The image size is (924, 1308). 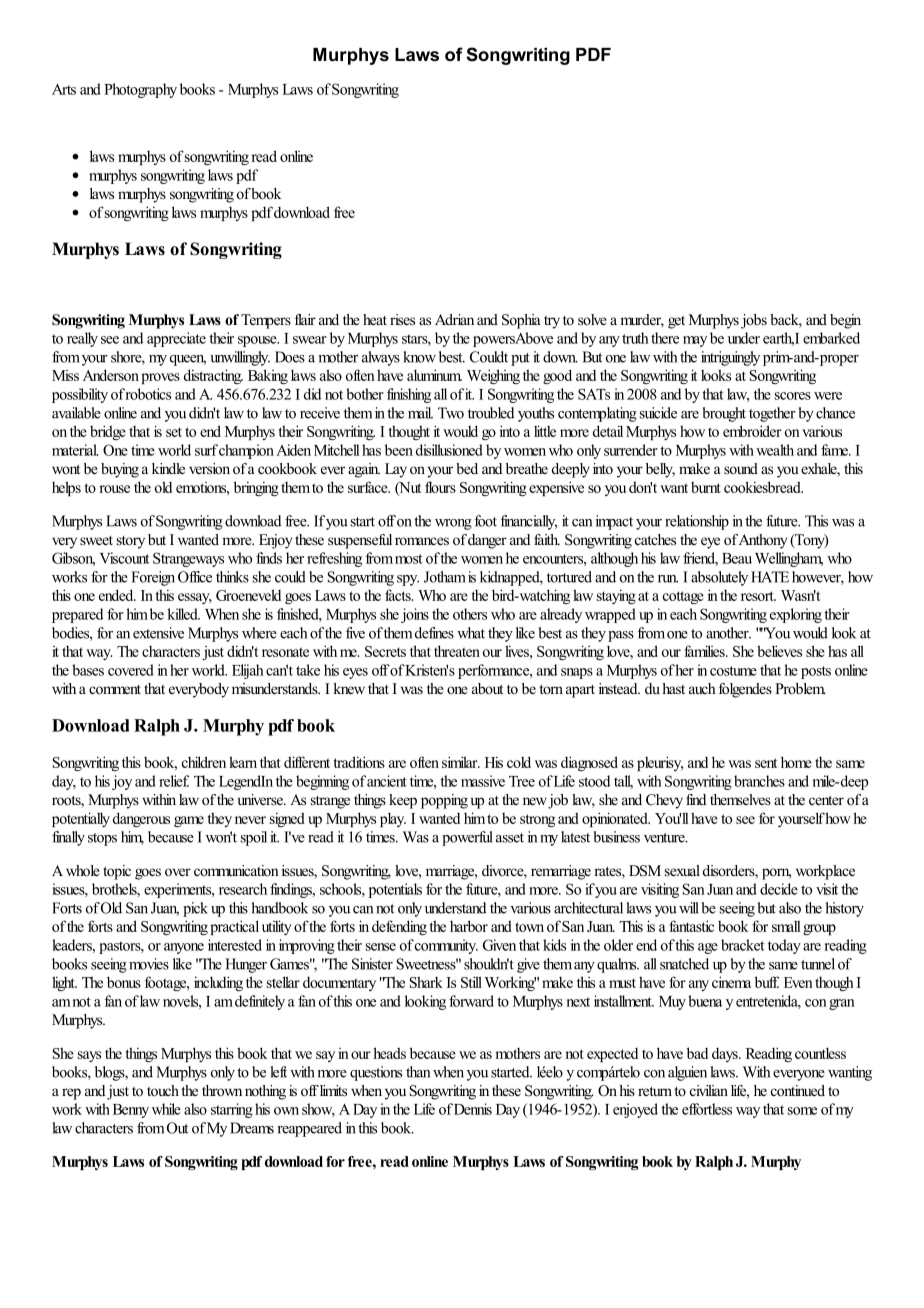 What do you see at coordinates (454, 319) in the screenshot?
I see `Adrian` at bounding box center [454, 319].
